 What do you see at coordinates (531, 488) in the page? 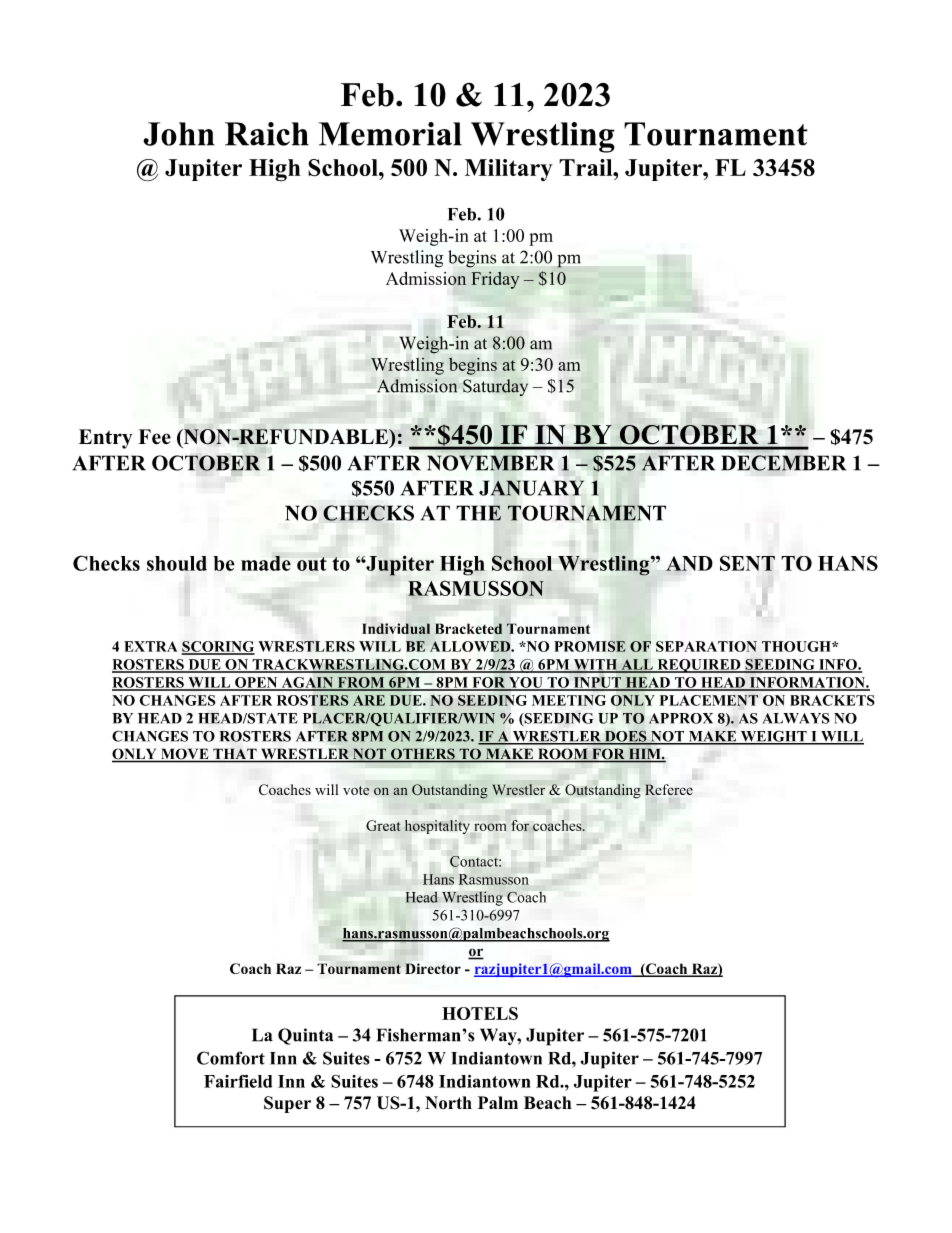
I see `JANUARY` at bounding box center [531, 488].
